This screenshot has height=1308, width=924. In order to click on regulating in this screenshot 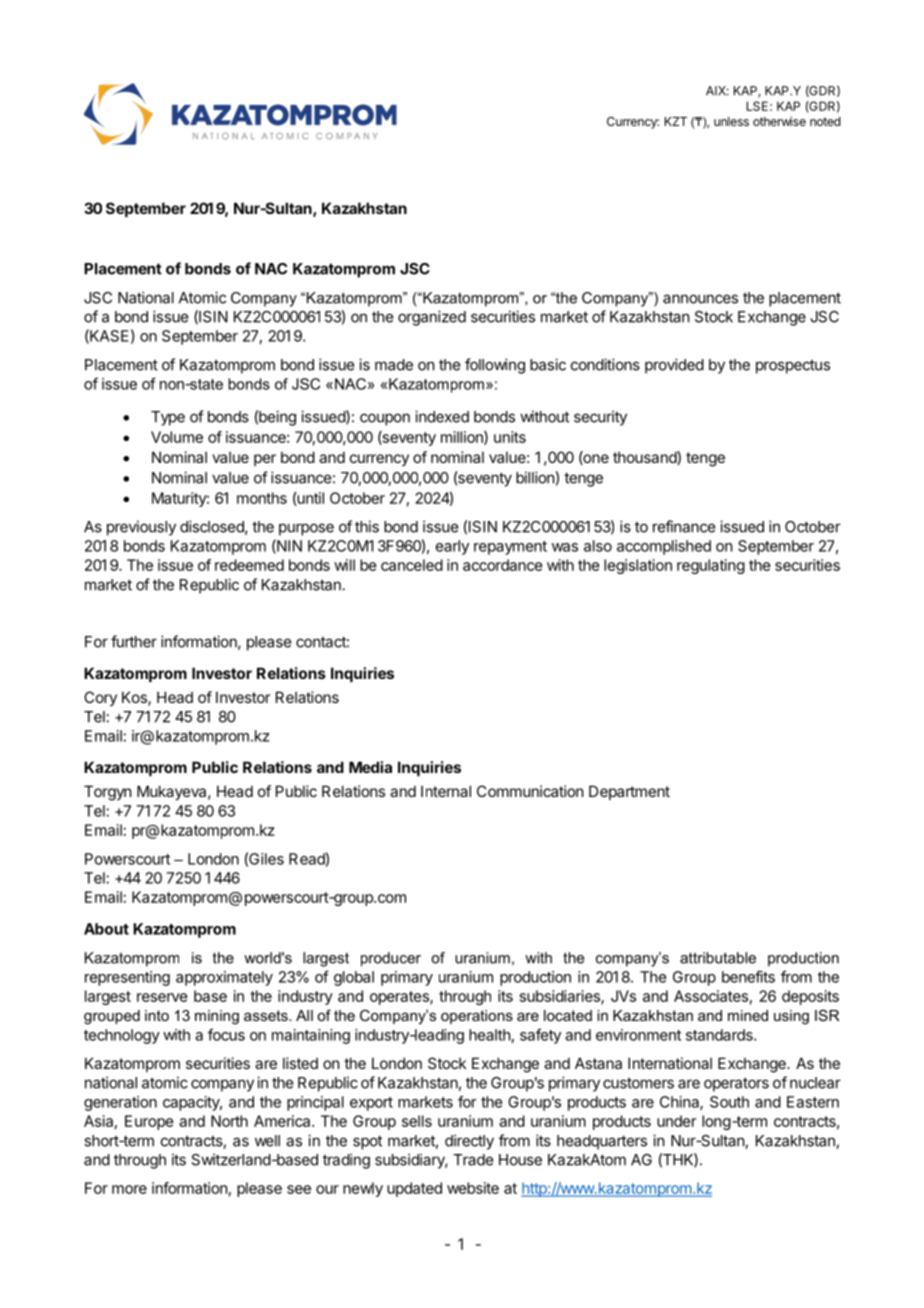, I will do `click(711, 566)`.
